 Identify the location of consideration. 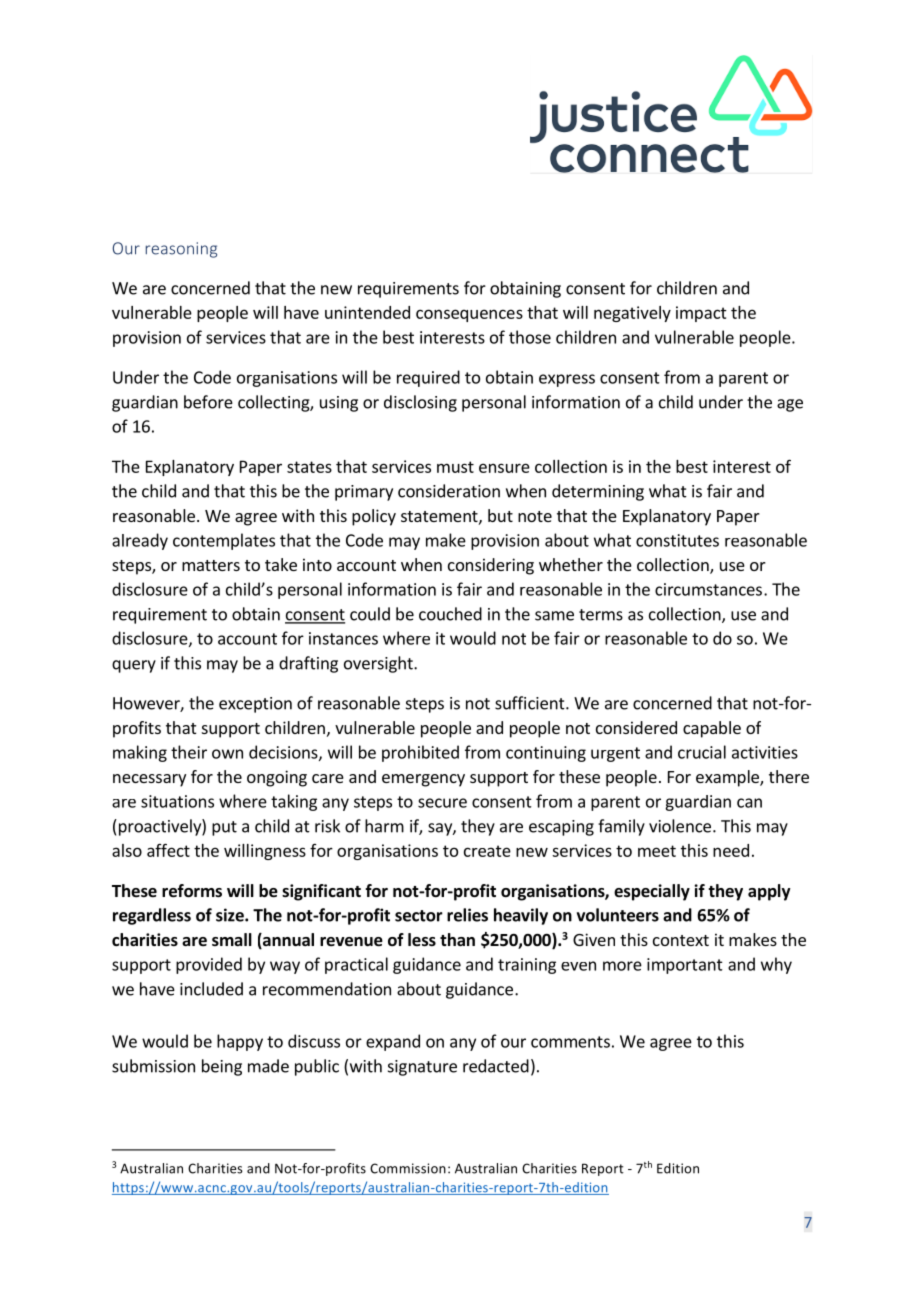
(449, 491).
